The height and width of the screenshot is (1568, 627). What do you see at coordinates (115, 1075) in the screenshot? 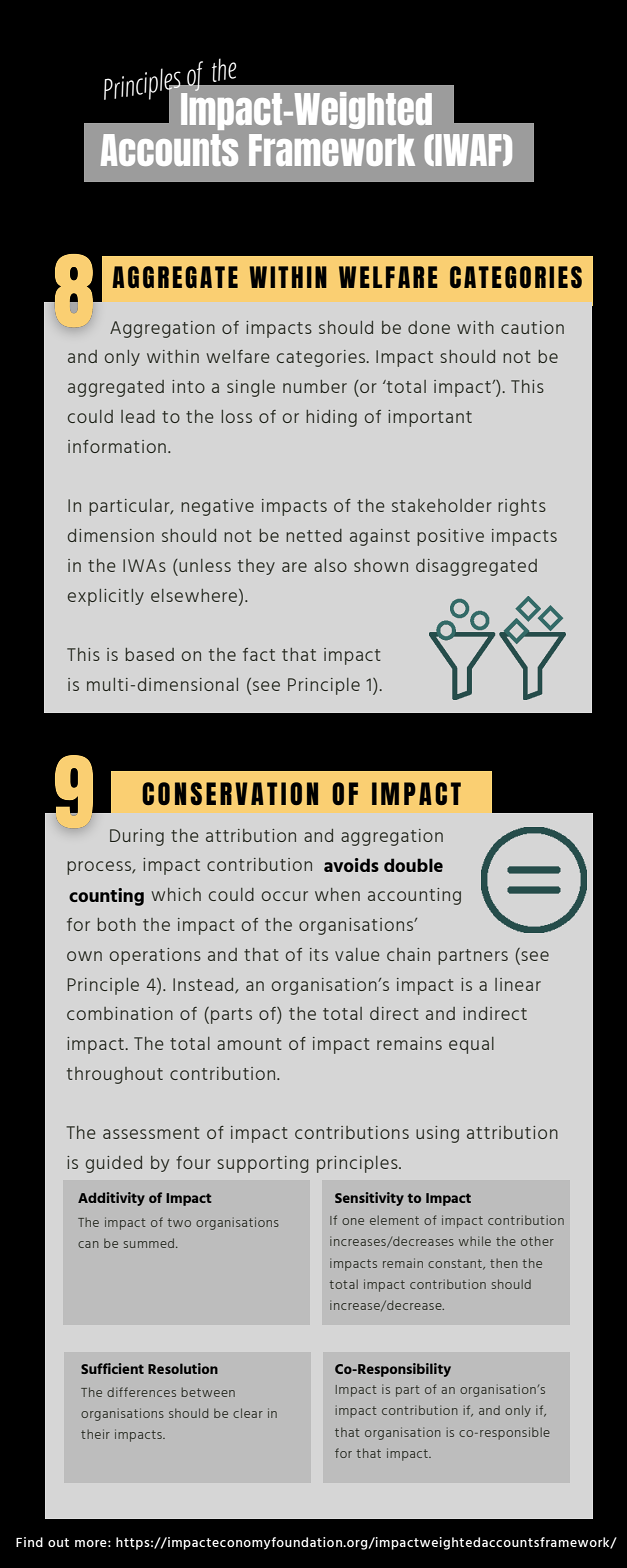
I see `throughout` at bounding box center [115, 1075].
